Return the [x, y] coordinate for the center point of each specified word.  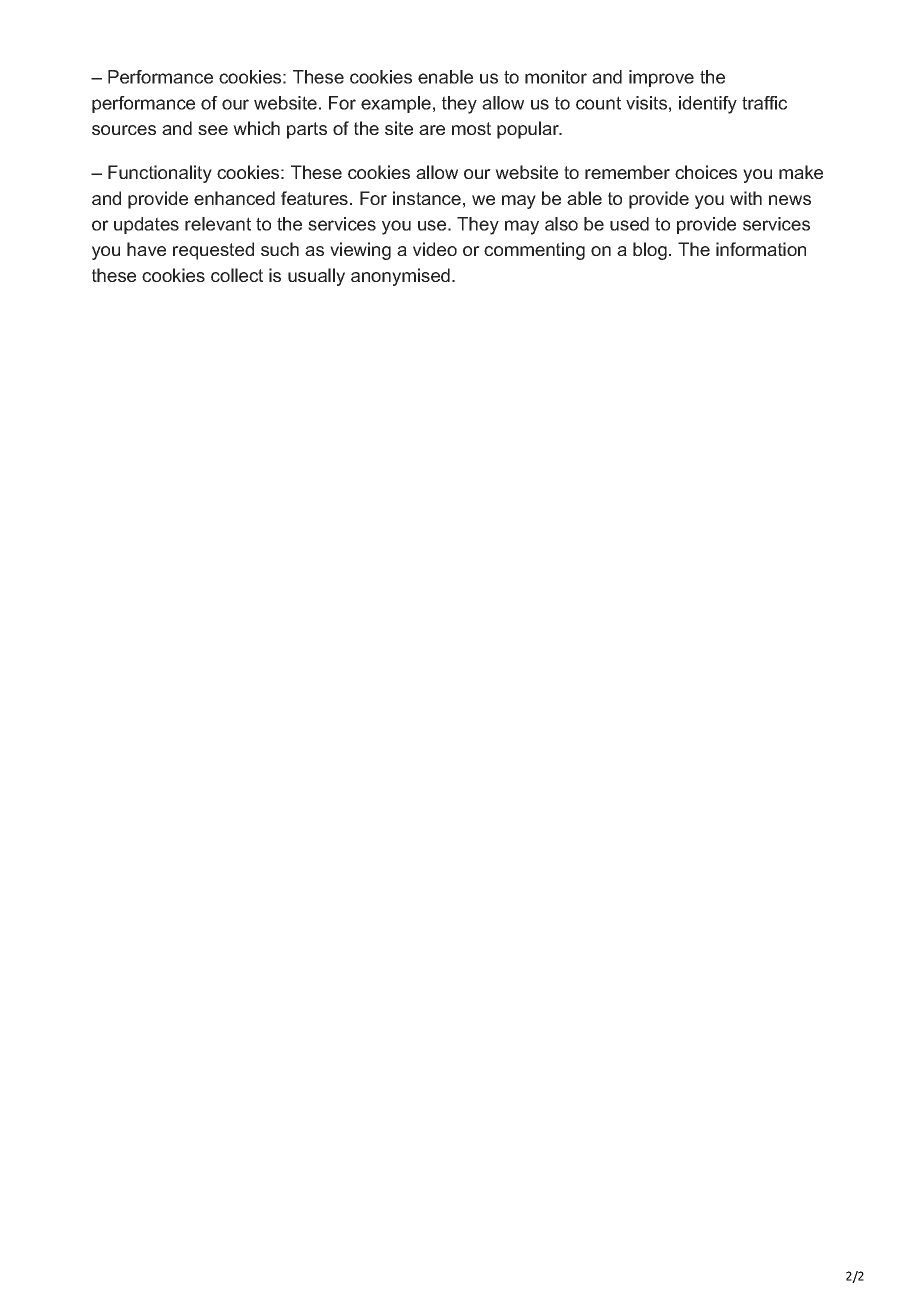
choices [706, 172]
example [396, 104]
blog [650, 251]
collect [237, 275]
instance [427, 198]
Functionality [160, 174]
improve [661, 78]
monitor [556, 77]
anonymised [400, 277]
